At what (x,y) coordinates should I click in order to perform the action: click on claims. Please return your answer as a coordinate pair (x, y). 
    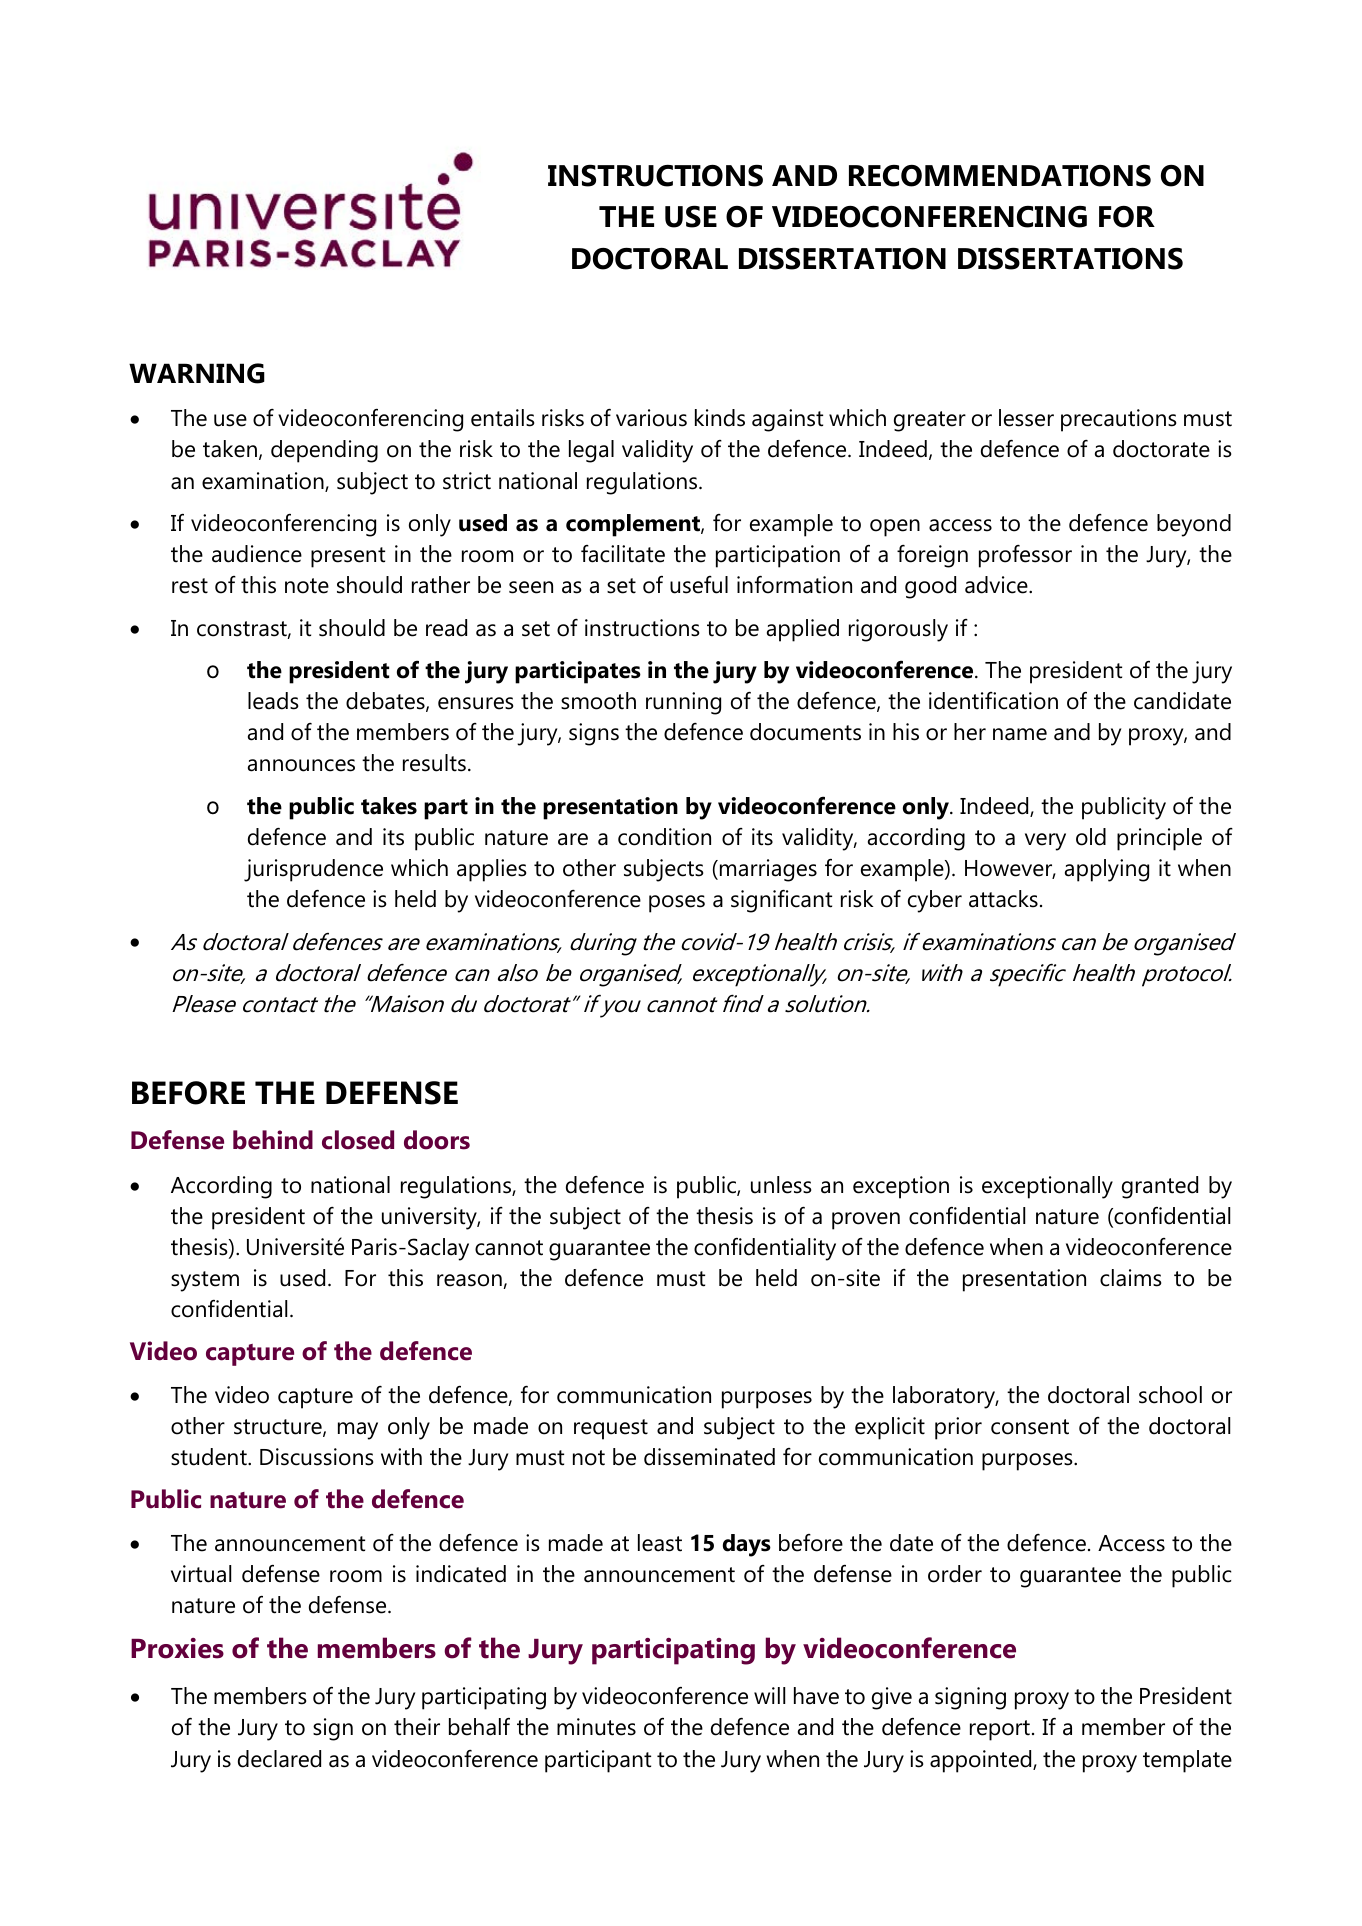
    Looking at the image, I should click on (1130, 1278).
